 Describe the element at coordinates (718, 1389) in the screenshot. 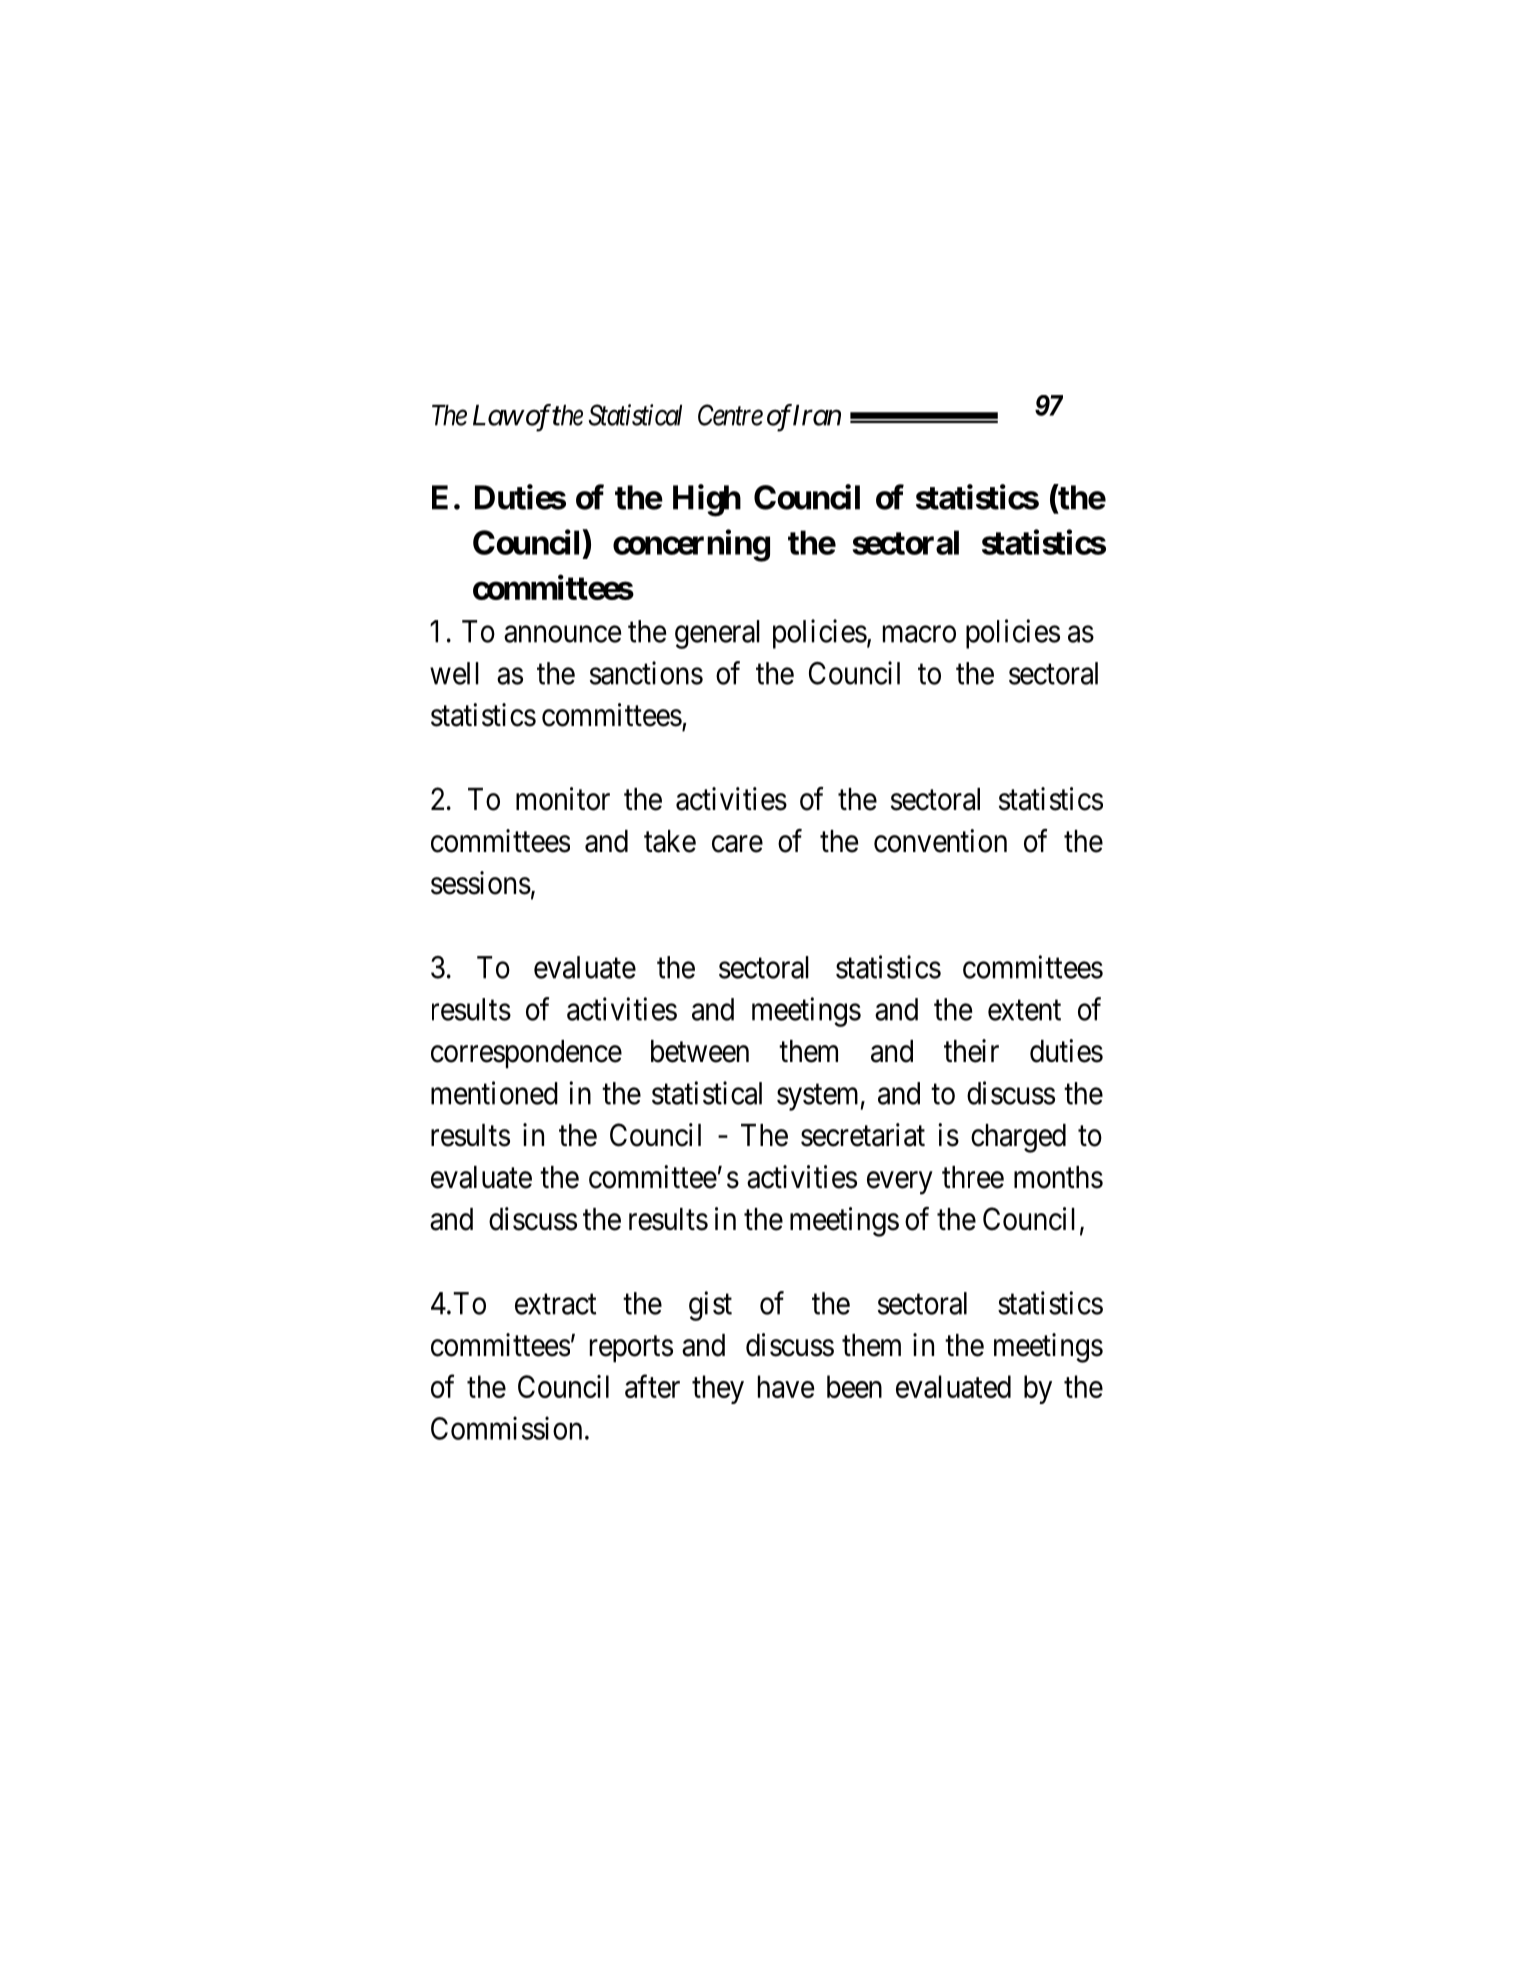

I see `they` at that location.
